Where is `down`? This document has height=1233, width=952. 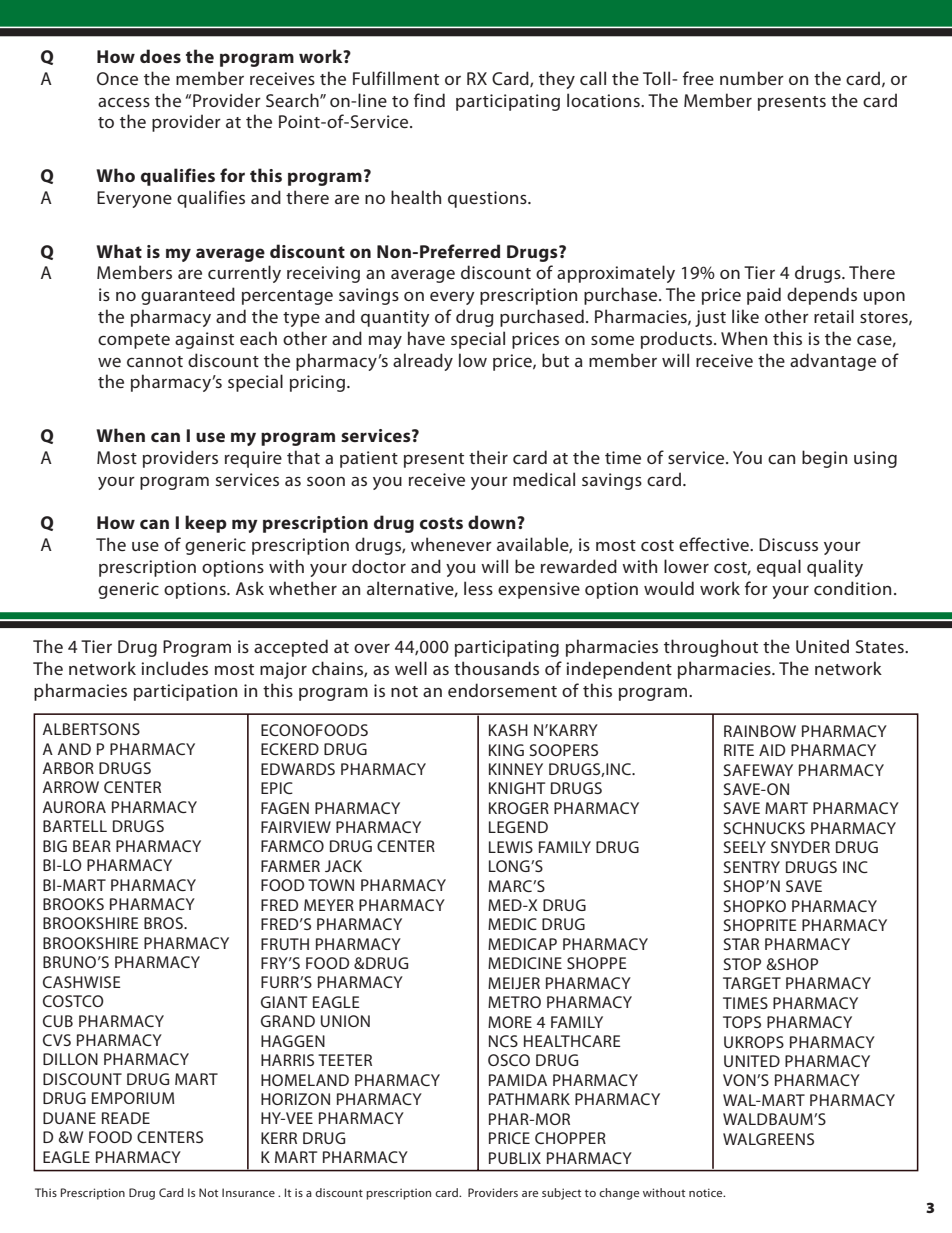 down is located at coordinates (493, 522).
